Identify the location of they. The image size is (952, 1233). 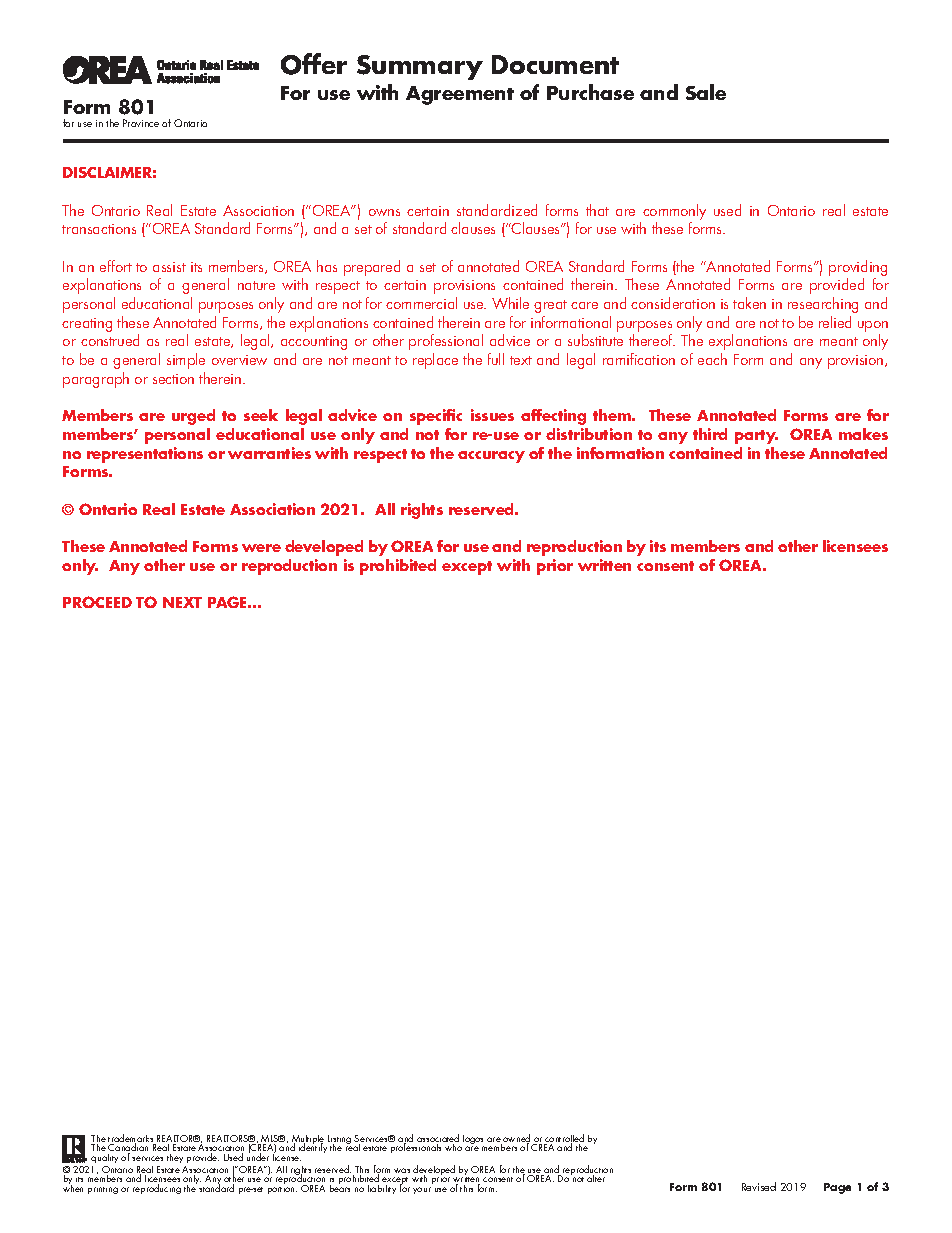
(175, 1158).
